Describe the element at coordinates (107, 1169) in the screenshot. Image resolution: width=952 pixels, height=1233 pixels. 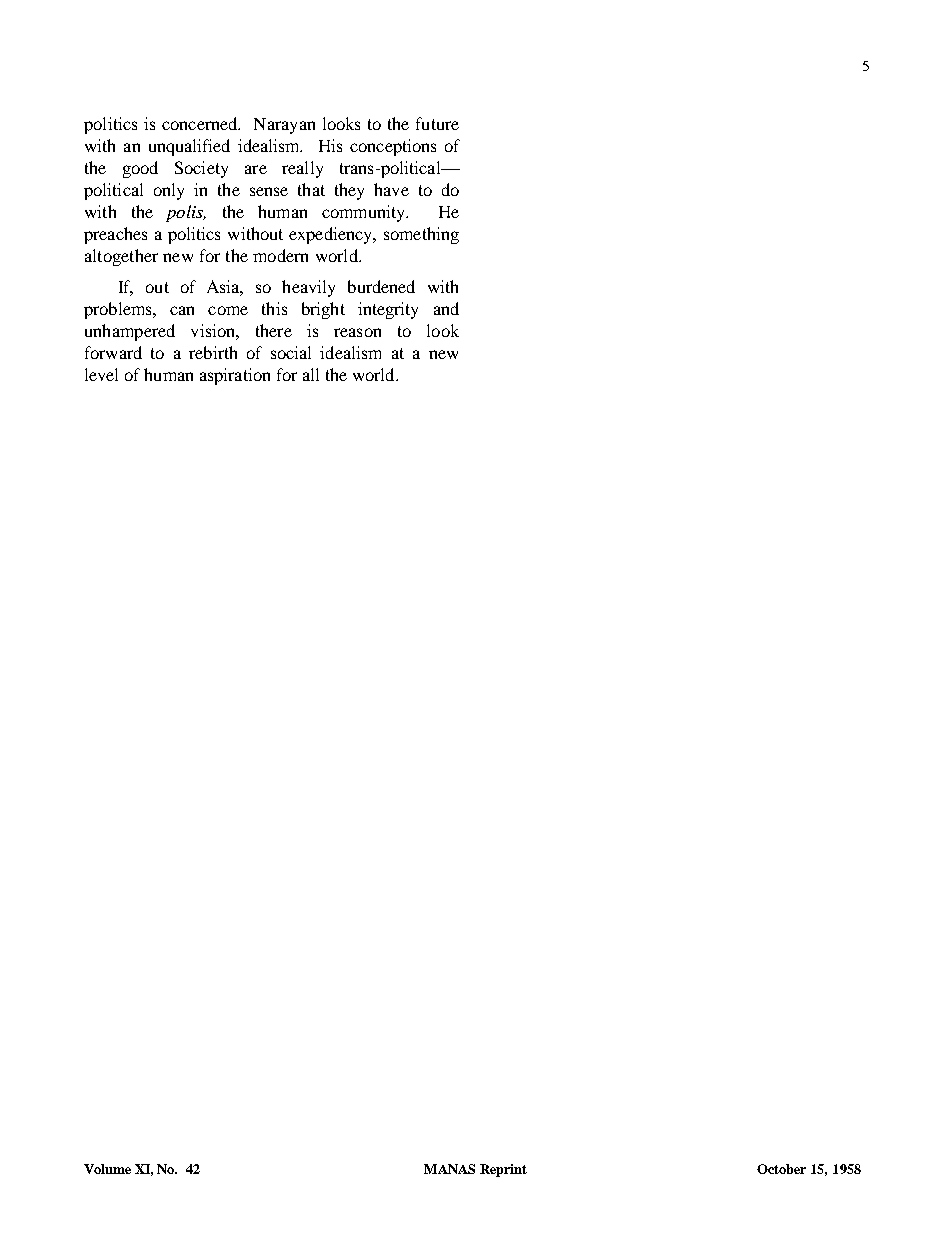
I see `Volume` at that location.
